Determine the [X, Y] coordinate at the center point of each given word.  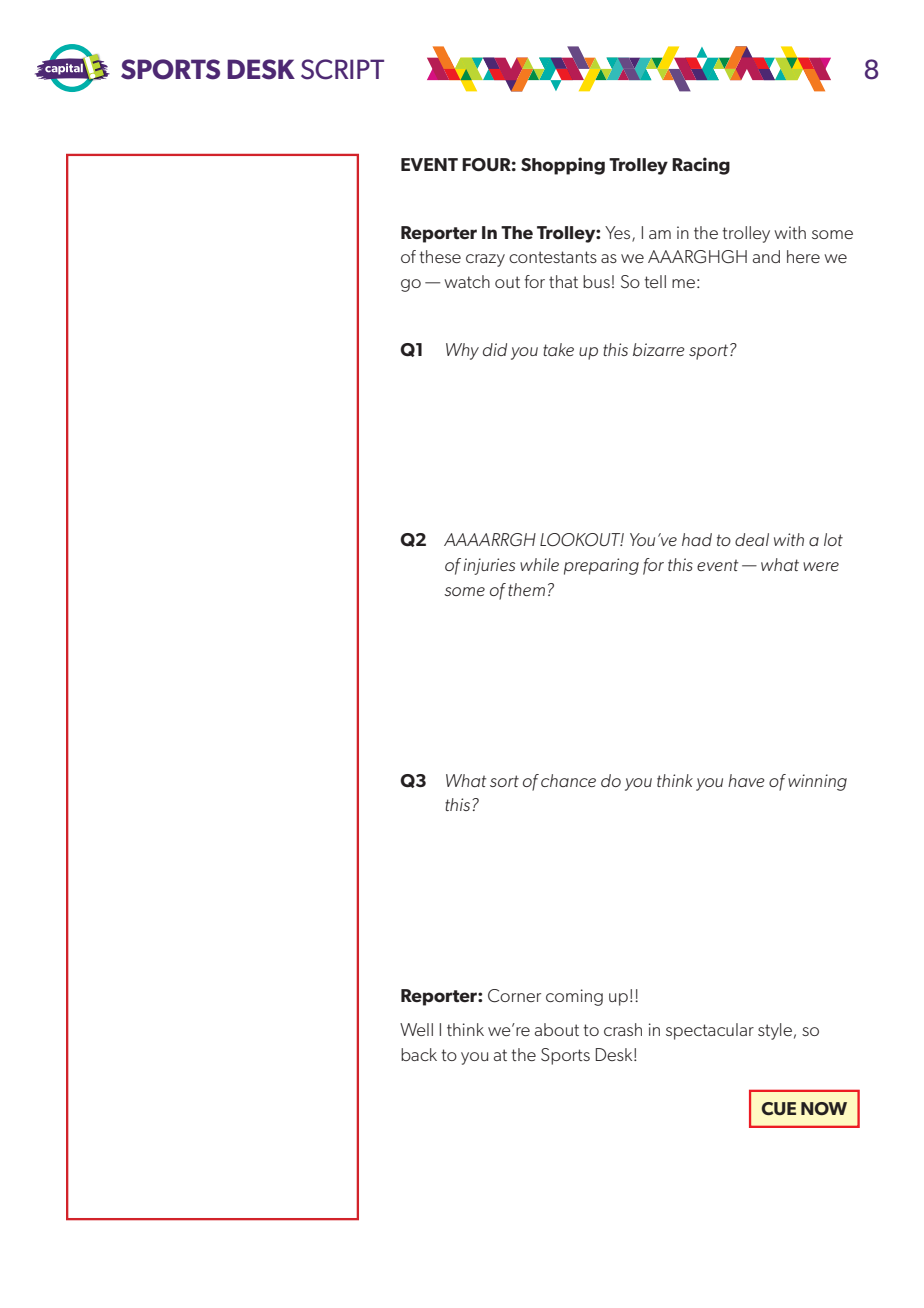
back [419, 1054]
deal [752, 539]
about [557, 1029]
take [558, 349]
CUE [779, 1108]
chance [568, 780]
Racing [701, 166]
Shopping [563, 166]
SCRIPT [342, 69]
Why [462, 351]
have [746, 780]
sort [504, 781]
